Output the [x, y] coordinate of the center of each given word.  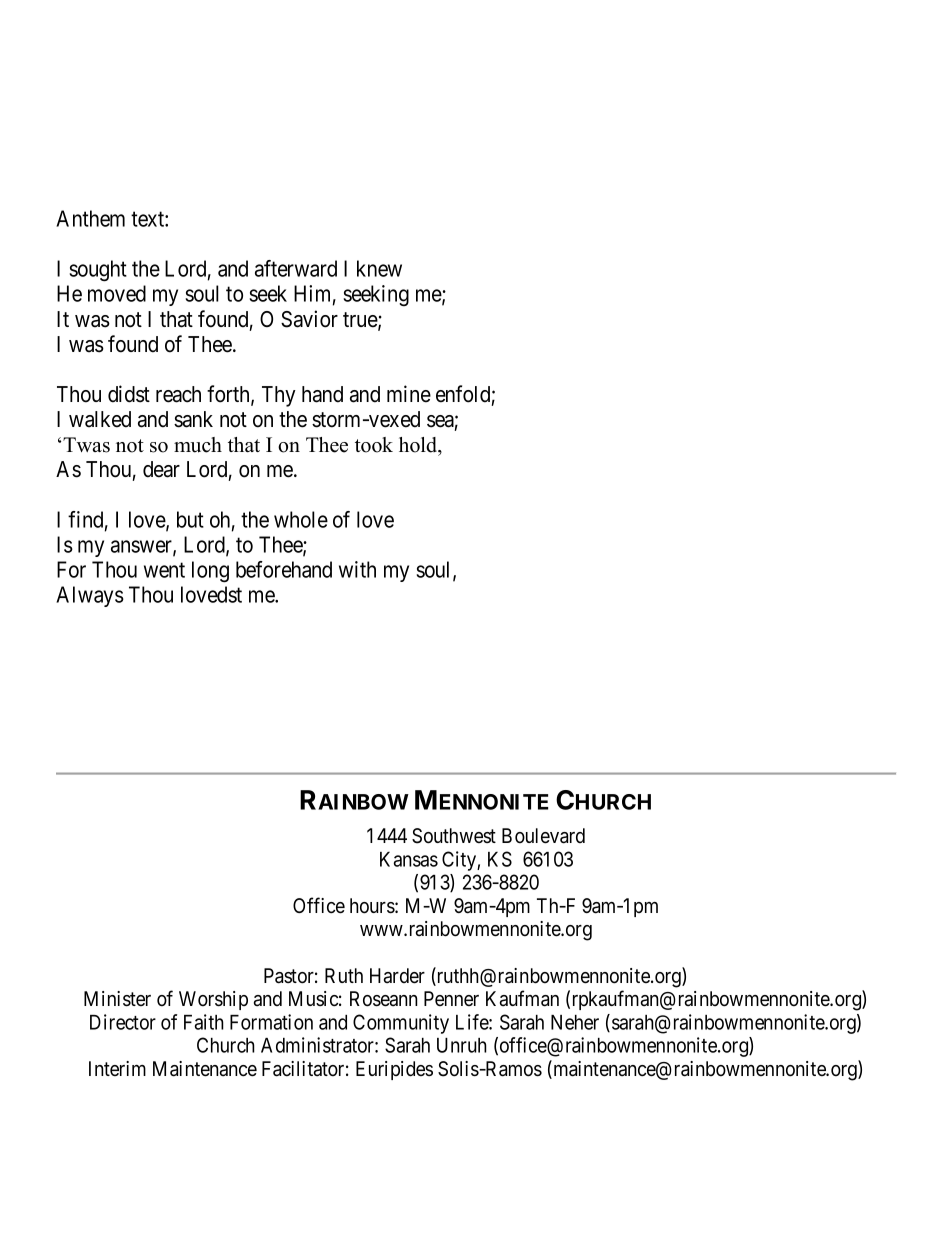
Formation [271, 1022]
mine [409, 394]
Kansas [409, 859]
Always [90, 596]
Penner [451, 998]
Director [123, 1022]
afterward [296, 268]
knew [379, 268]
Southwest [454, 836]
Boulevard [543, 836]
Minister [117, 999]
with [357, 569]
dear [161, 469]
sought [98, 271]
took [374, 445]
